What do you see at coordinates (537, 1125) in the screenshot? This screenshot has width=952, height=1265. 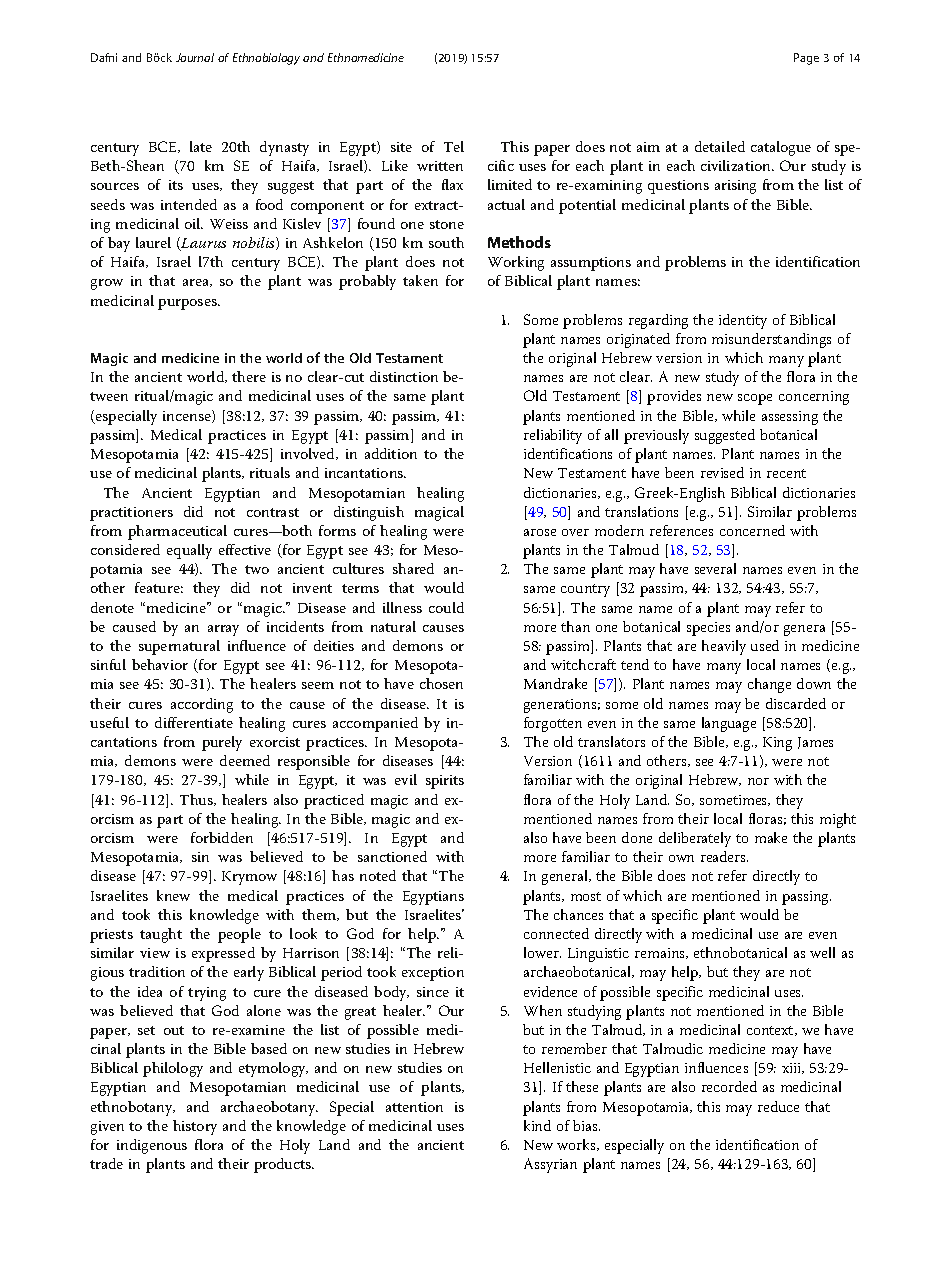 I see `kind` at bounding box center [537, 1125].
